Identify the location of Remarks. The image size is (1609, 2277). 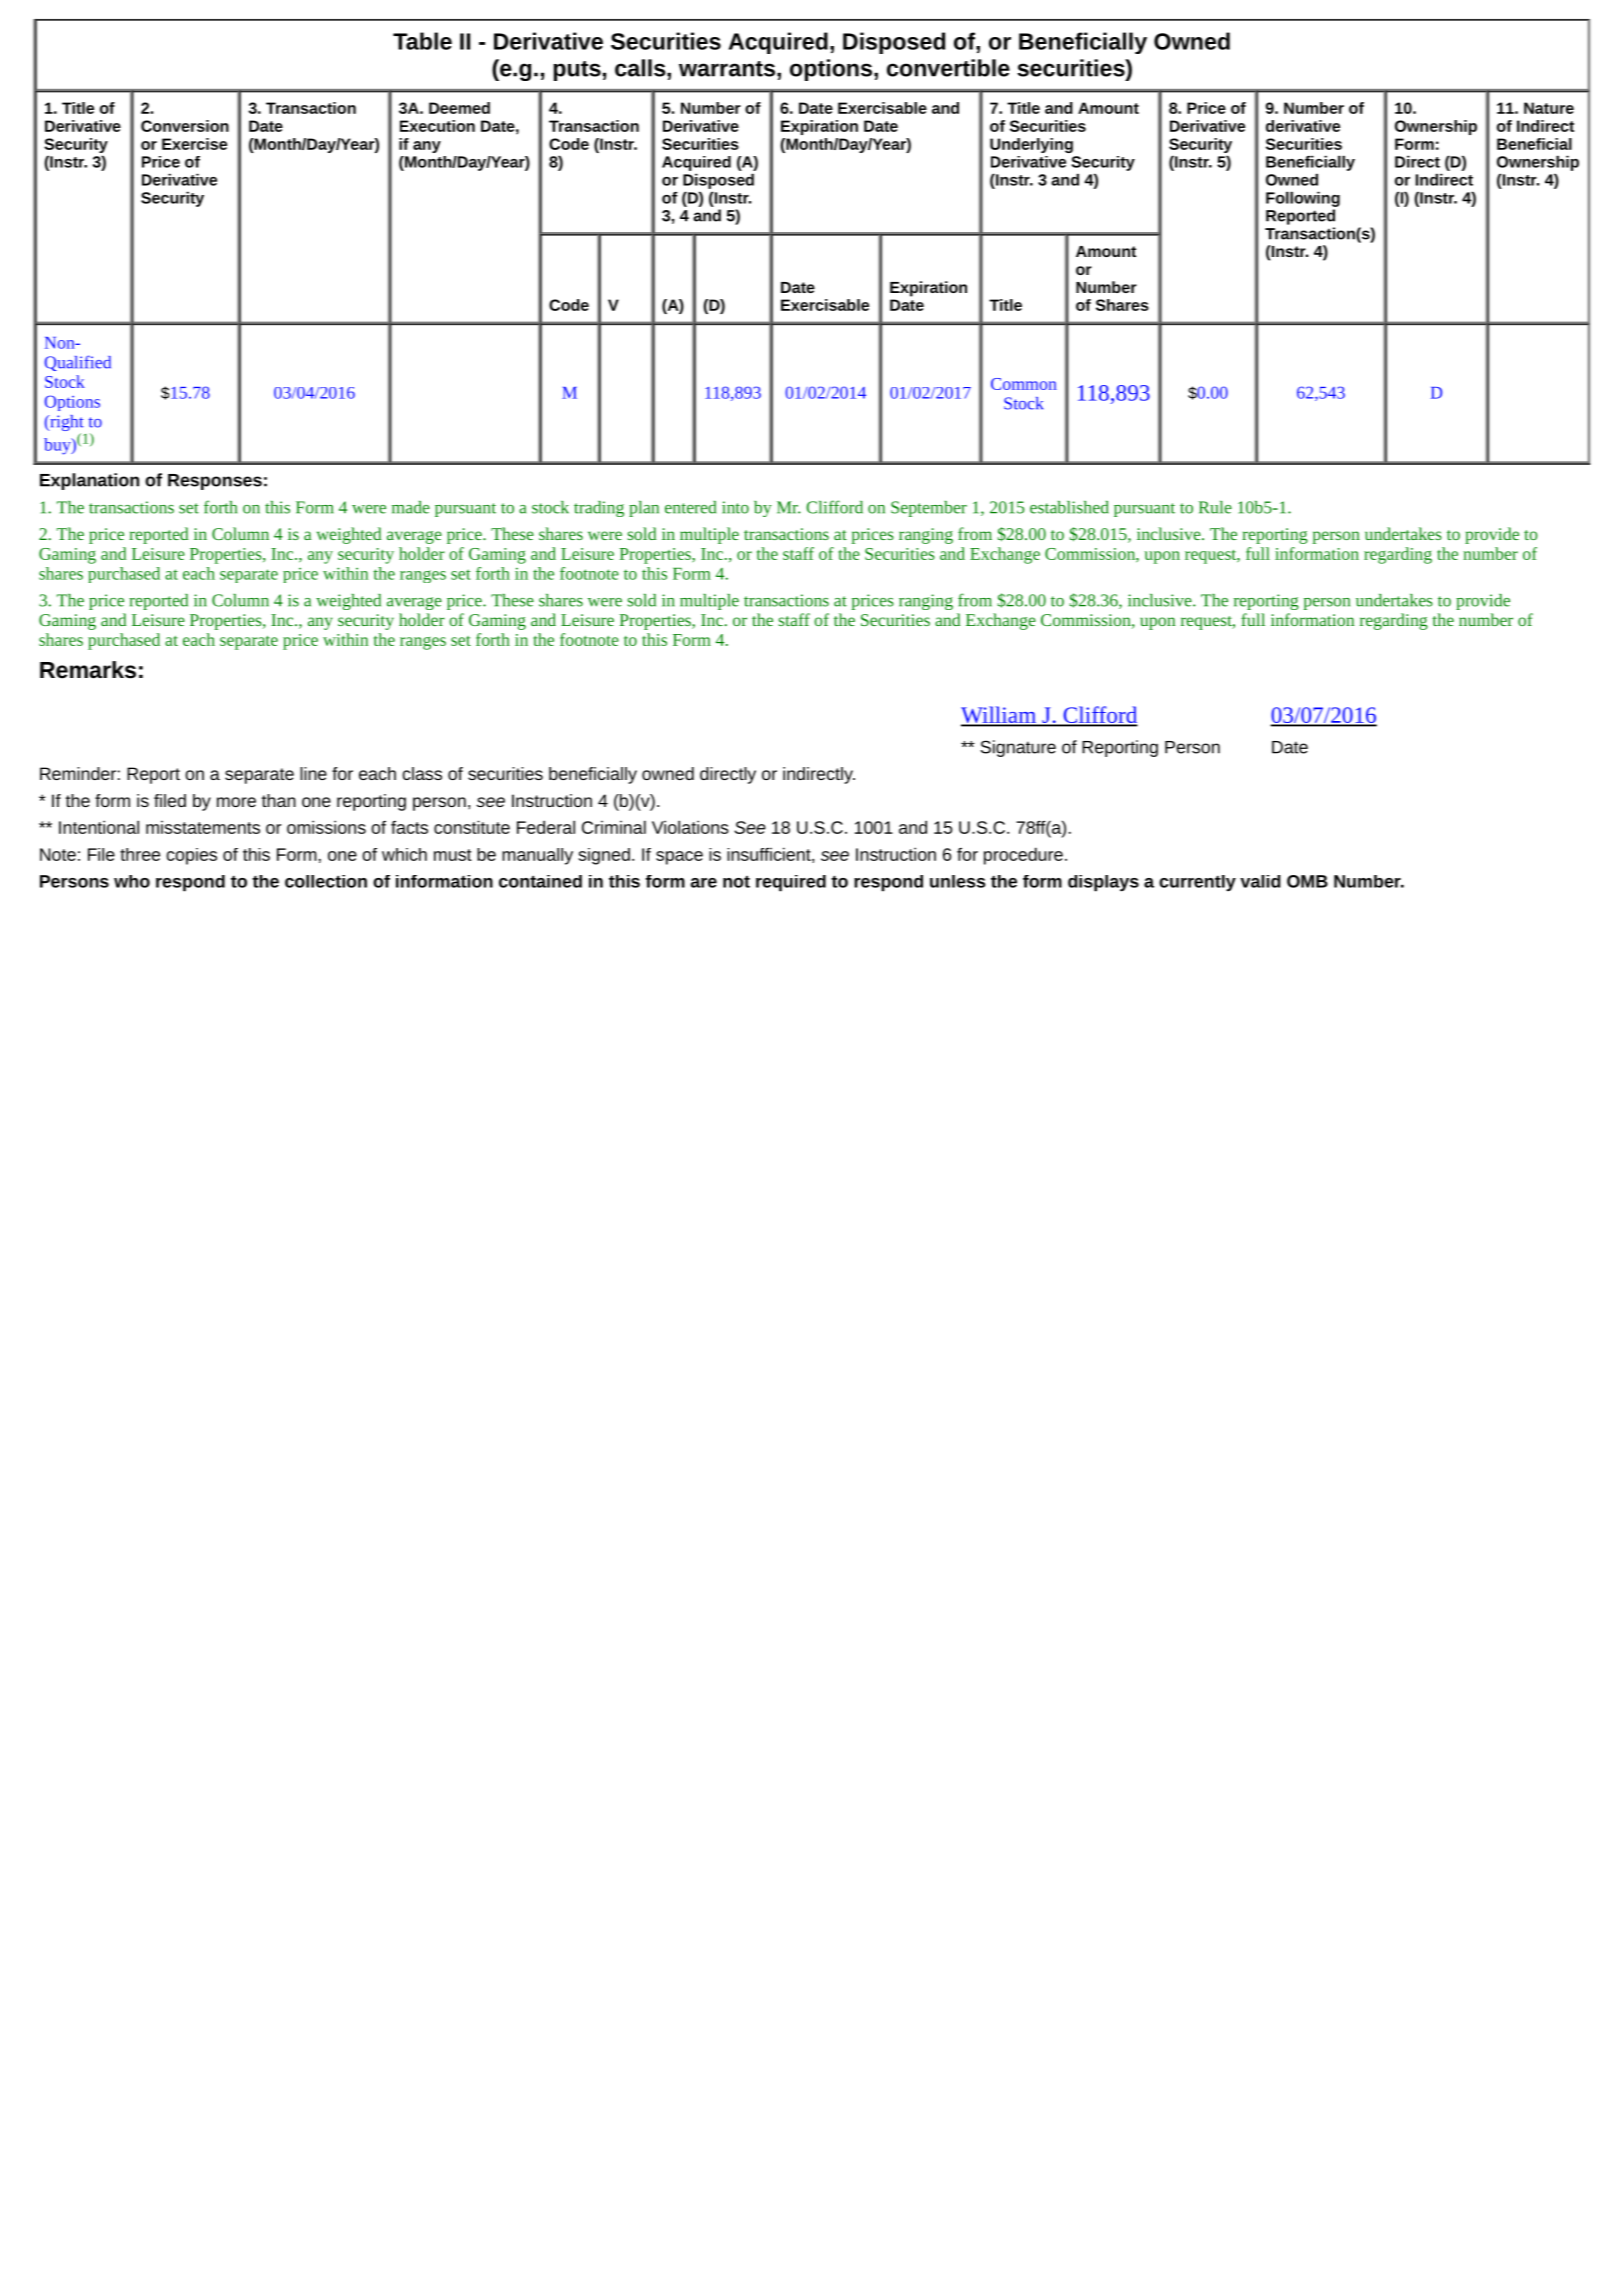
(88, 670).
